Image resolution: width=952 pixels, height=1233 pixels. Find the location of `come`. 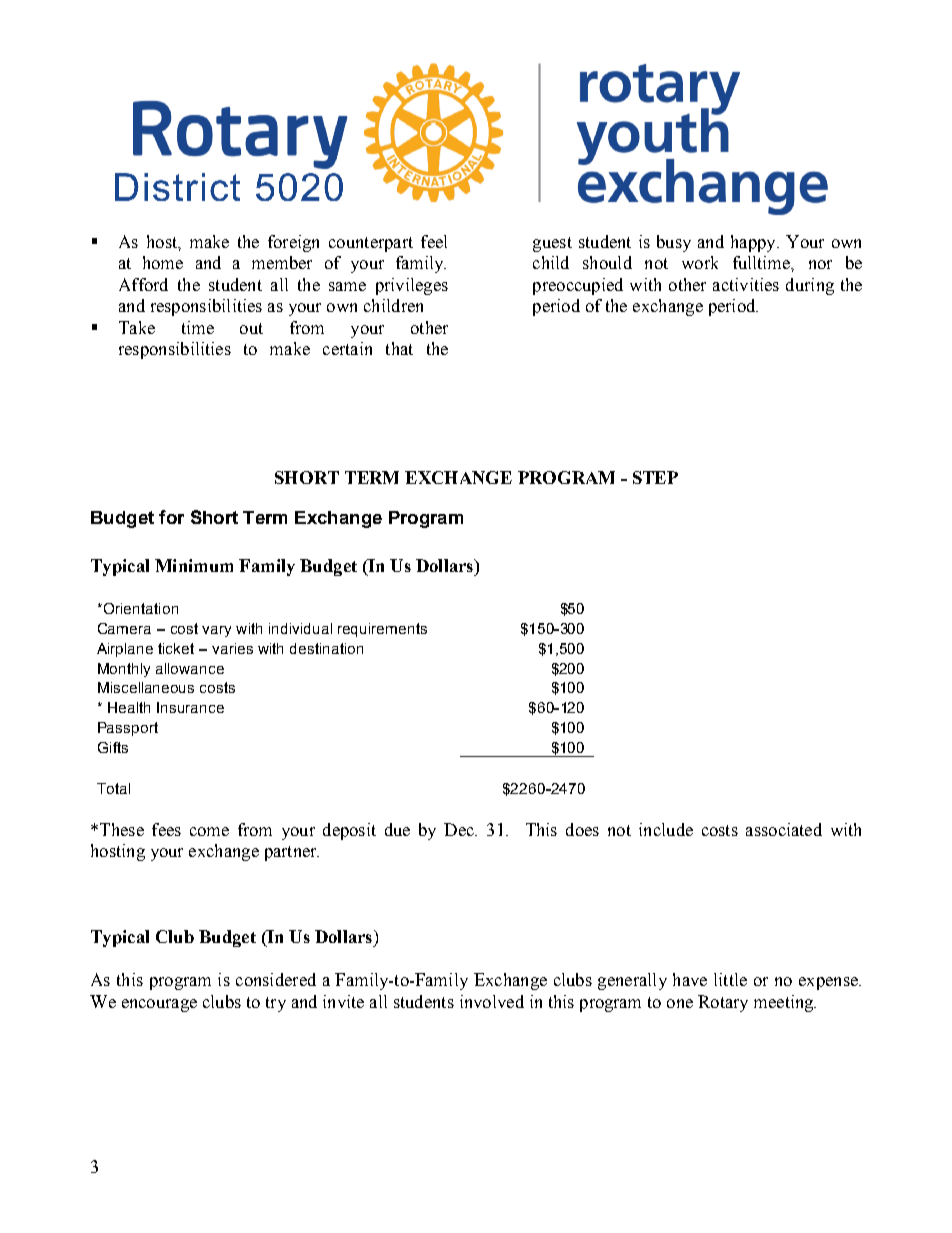

come is located at coordinates (209, 831).
